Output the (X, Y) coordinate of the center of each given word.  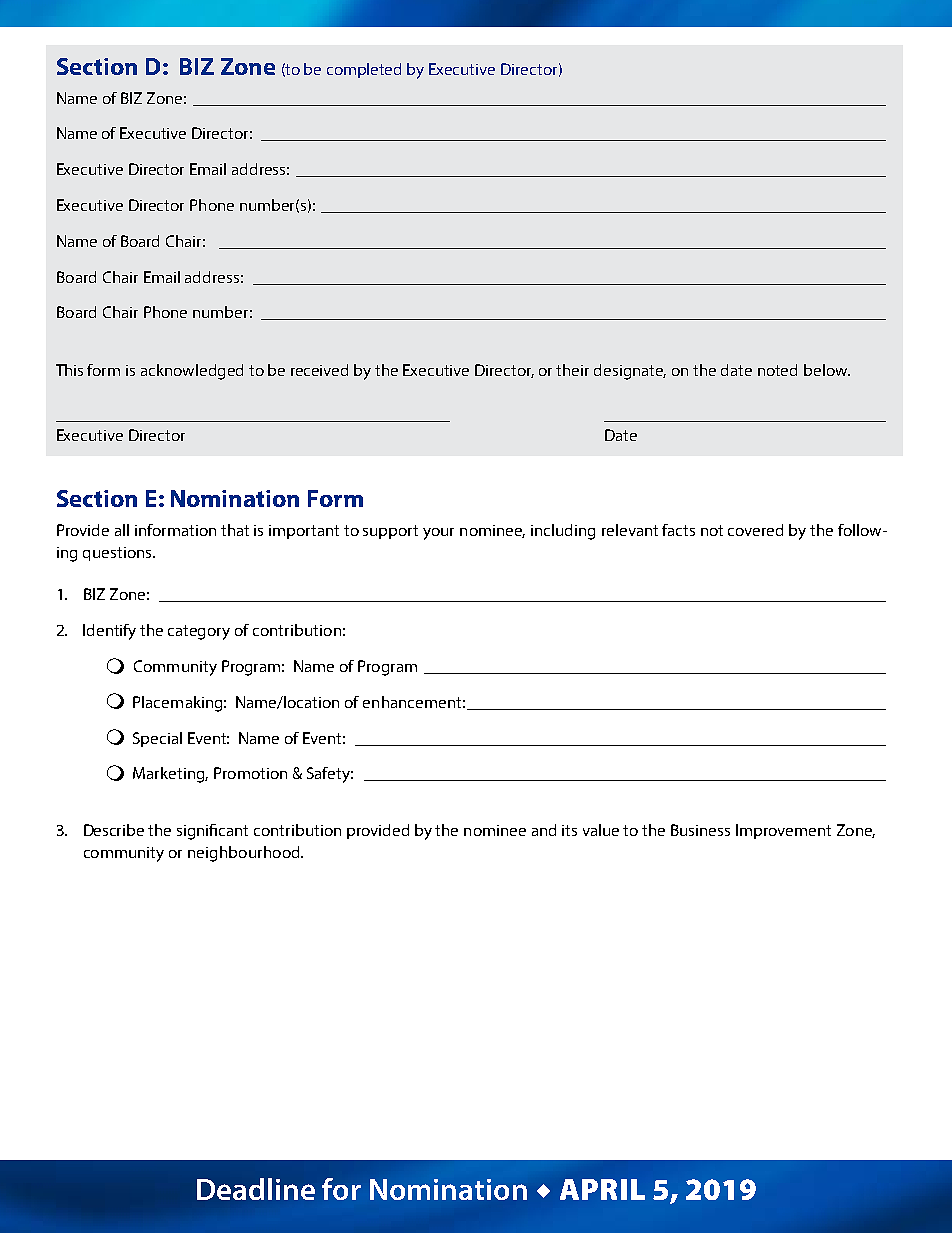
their (572, 370)
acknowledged (192, 372)
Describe (114, 830)
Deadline (256, 1189)
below (827, 370)
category (199, 632)
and (544, 830)
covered (755, 530)
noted (777, 370)
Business (700, 830)
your (438, 534)
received (319, 370)
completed (364, 70)
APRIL (602, 1189)
